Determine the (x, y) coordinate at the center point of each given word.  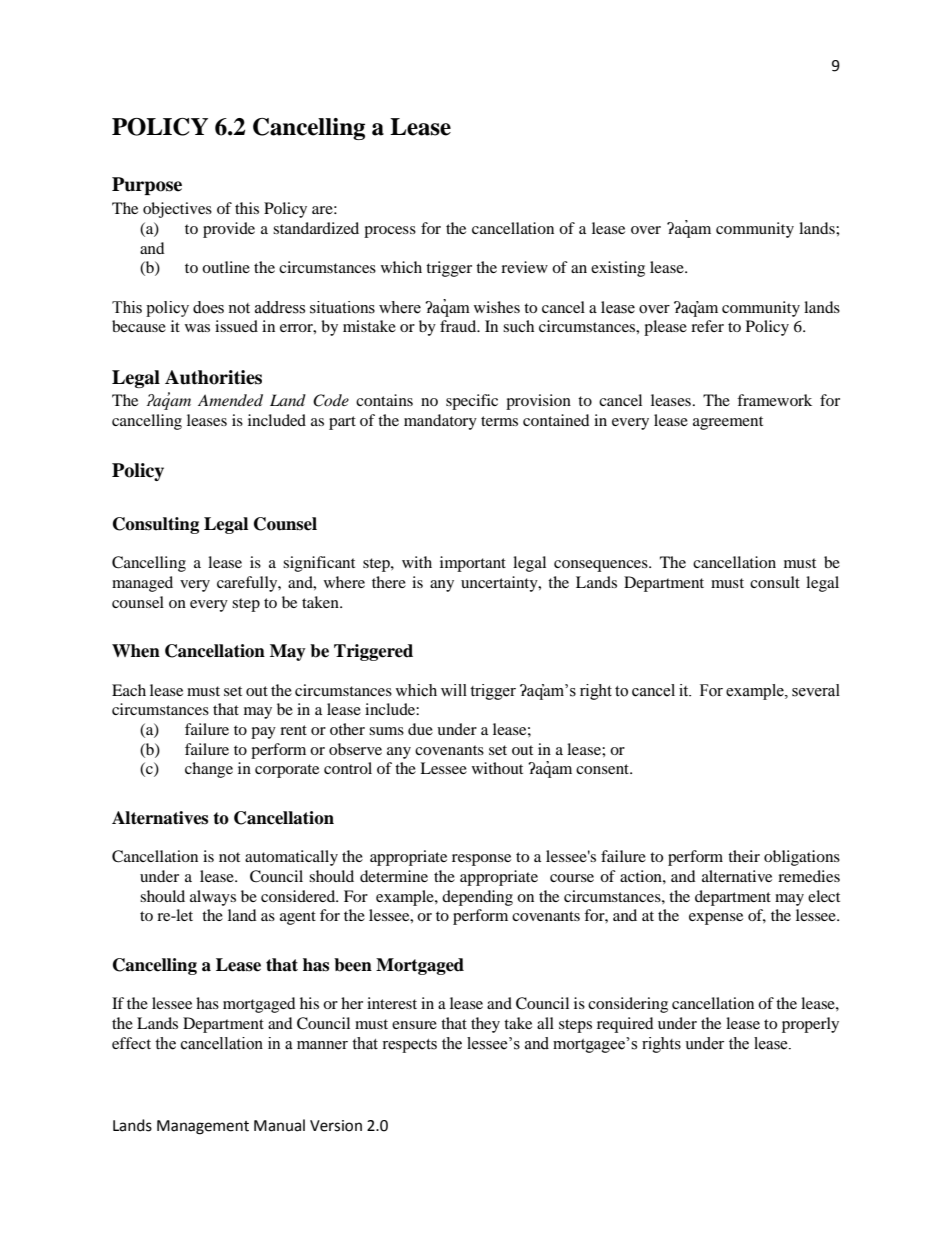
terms (499, 421)
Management (203, 1127)
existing (618, 269)
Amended (230, 400)
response (481, 860)
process (390, 232)
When (136, 651)
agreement (728, 423)
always (213, 898)
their (744, 856)
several (816, 690)
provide (229, 230)
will (454, 690)
